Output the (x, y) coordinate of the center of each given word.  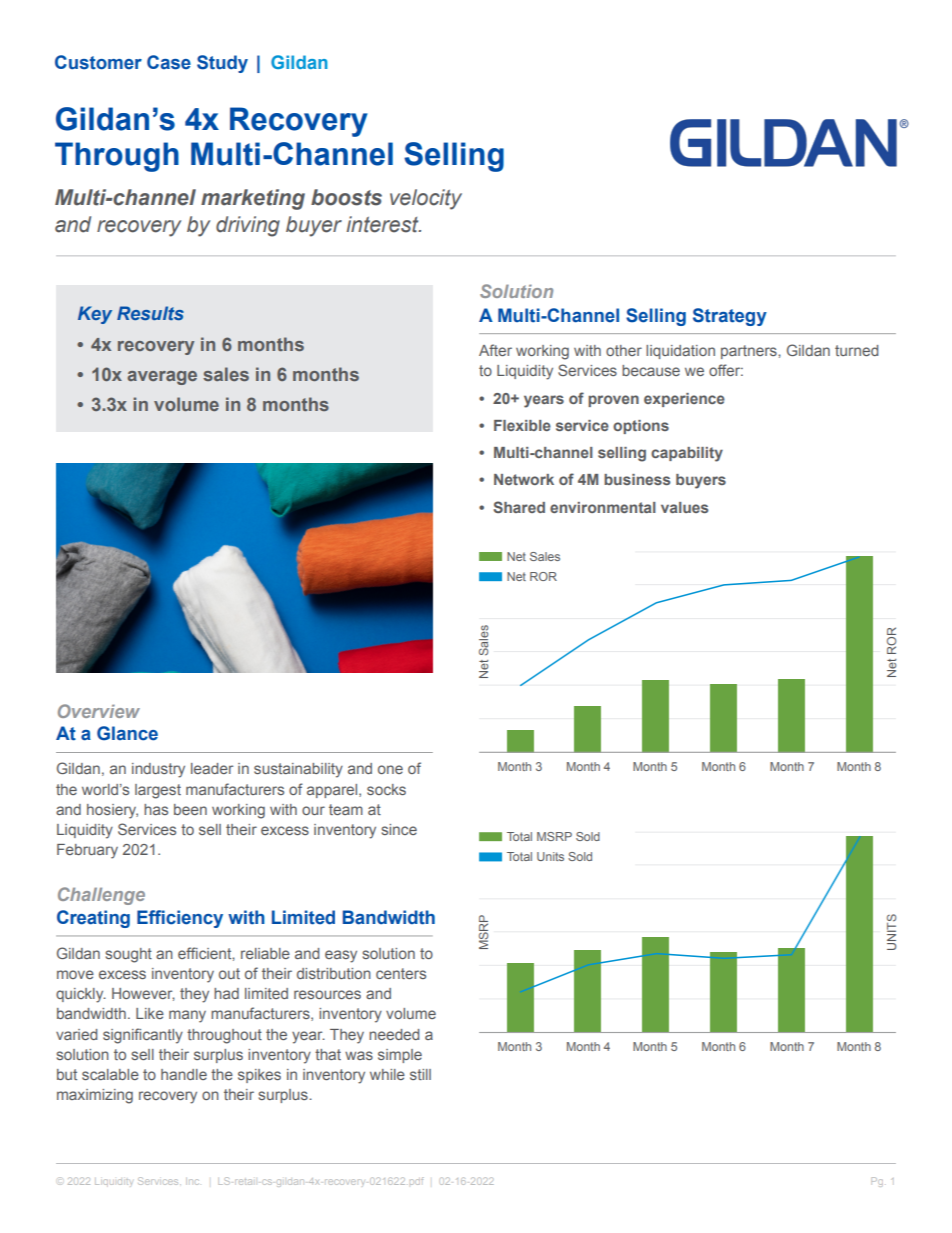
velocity (426, 199)
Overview (99, 711)
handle (184, 1074)
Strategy (730, 317)
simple (400, 1056)
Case (169, 62)
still (420, 1074)
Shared (519, 507)
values (685, 507)
